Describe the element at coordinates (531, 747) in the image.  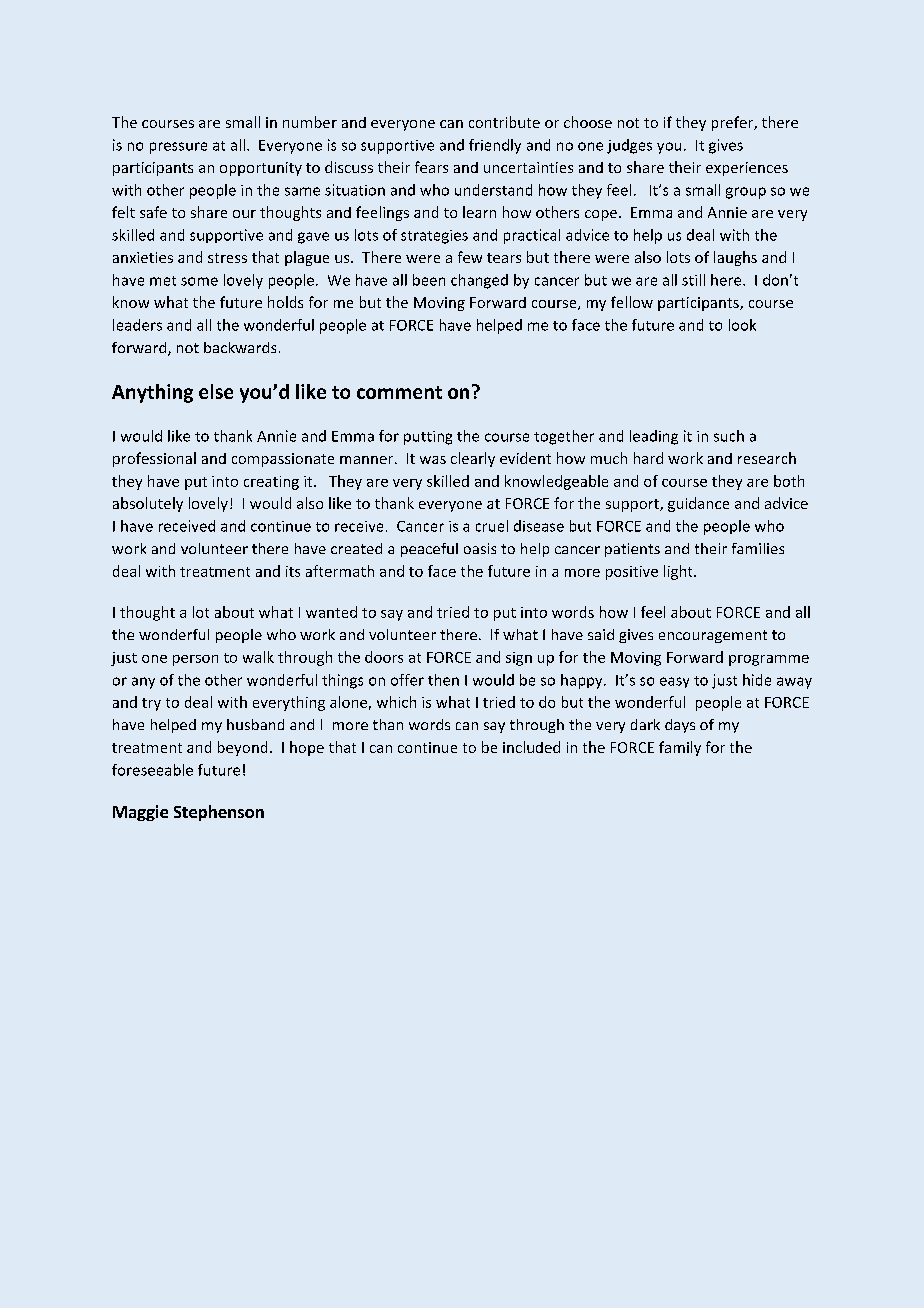
I see `included` at that location.
